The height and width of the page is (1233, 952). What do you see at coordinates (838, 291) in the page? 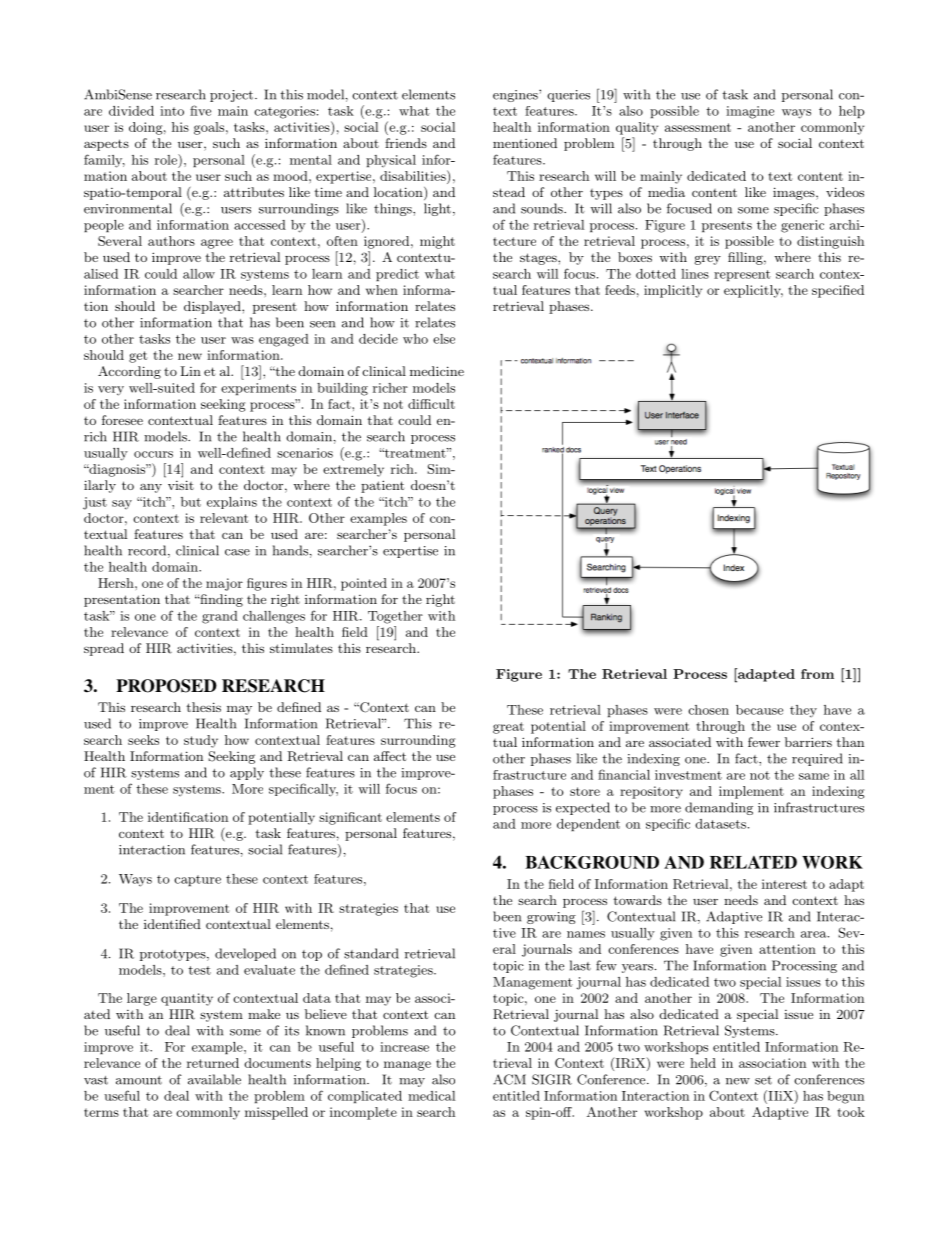
I see `specified` at bounding box center [838, 291].
